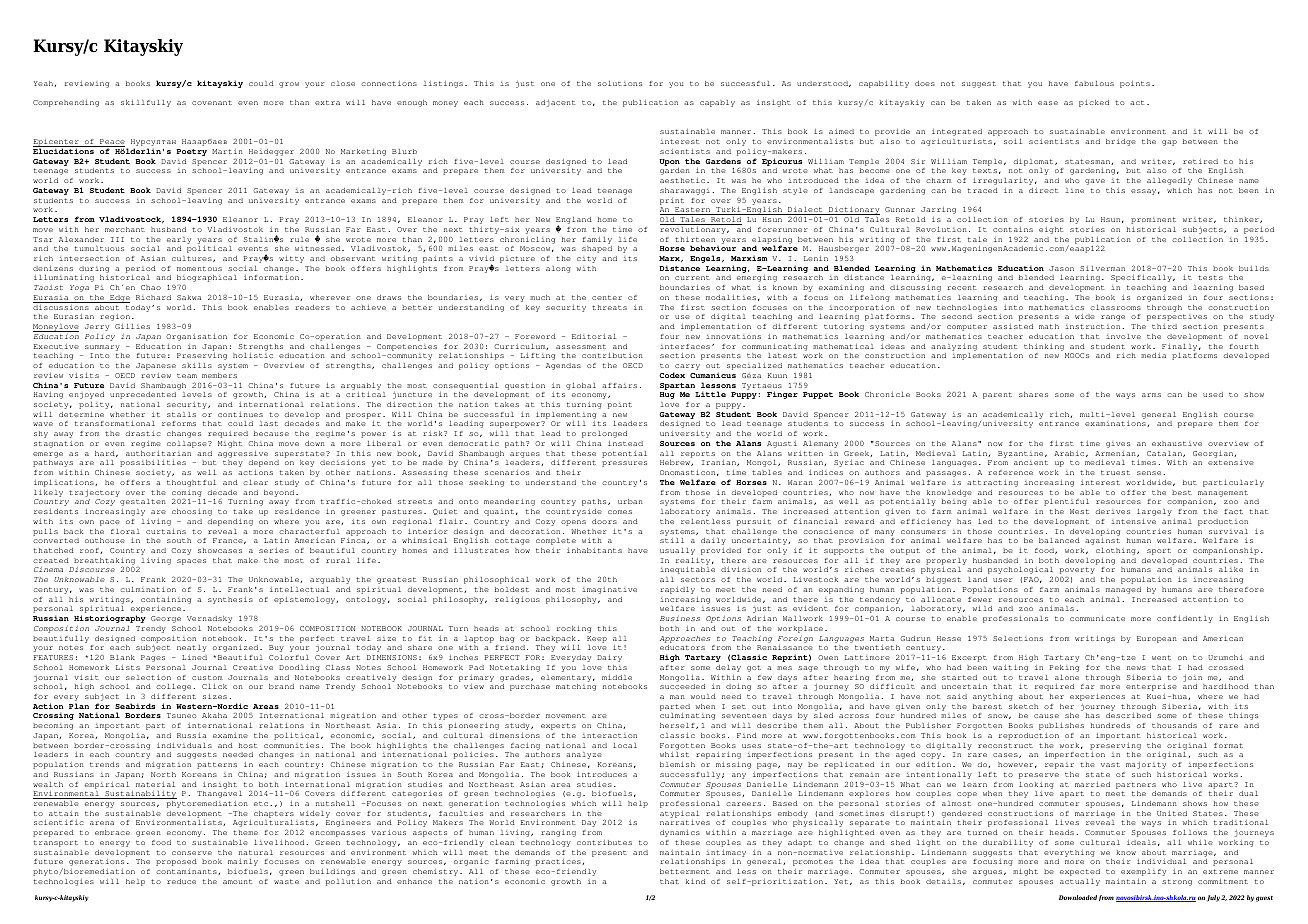 This screenshot has width=1308, height=924. I want to click on kind, so click(695, 881).
